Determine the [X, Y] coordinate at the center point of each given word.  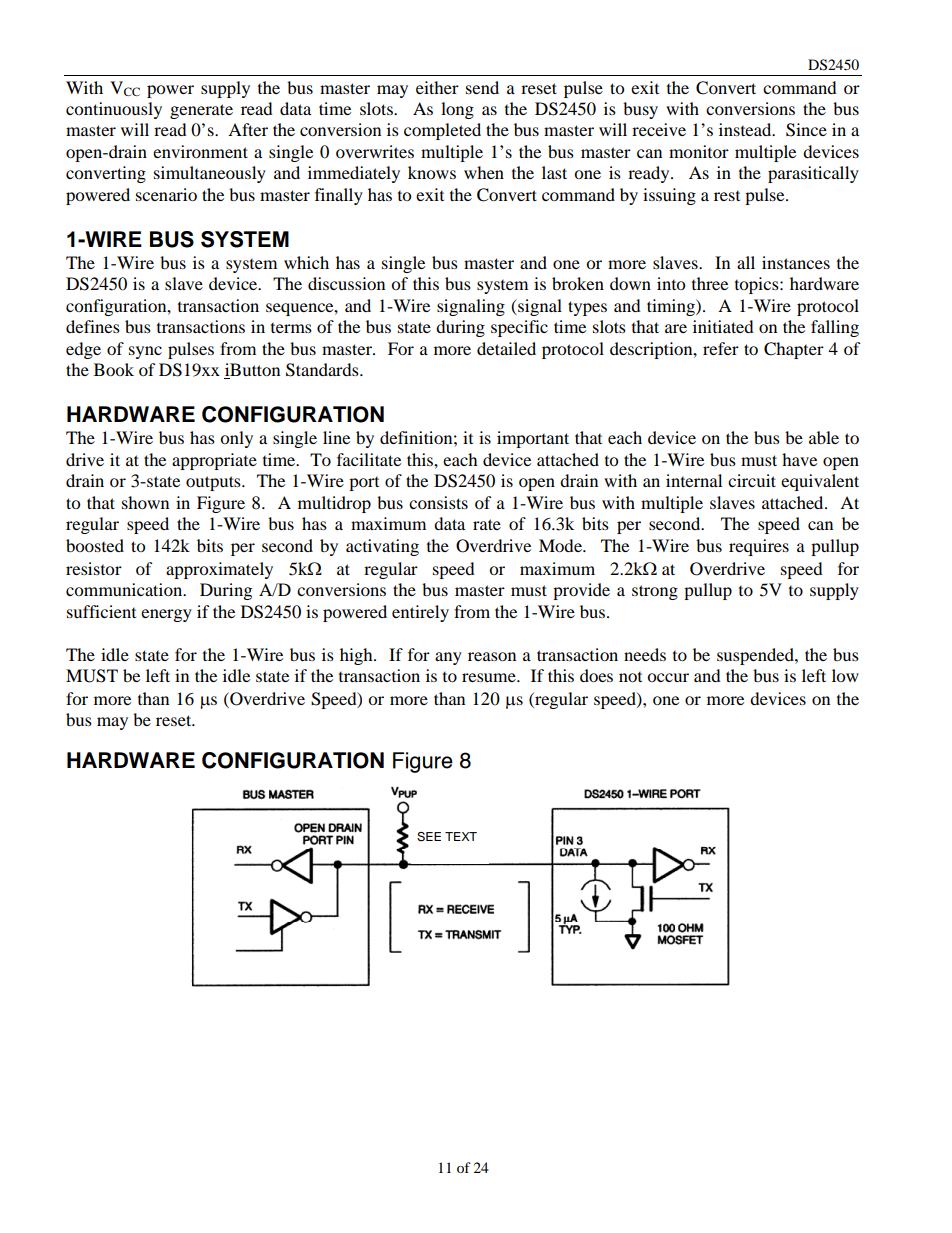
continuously [114, 110]
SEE [429, 837]
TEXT [461, 836]
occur [668, 677]
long [457, 110]
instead [746, 129]
